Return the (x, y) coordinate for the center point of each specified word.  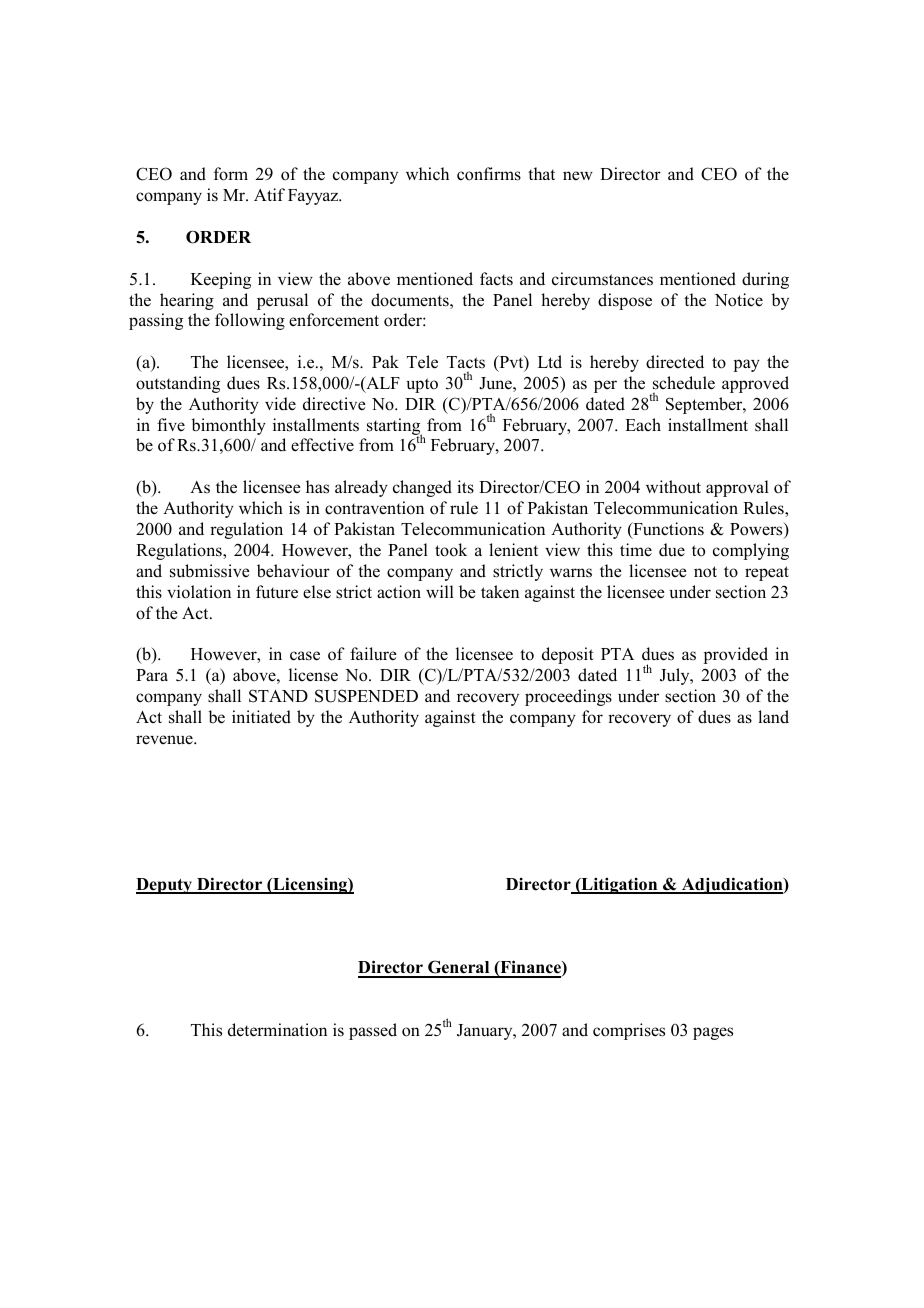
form (231, 174)
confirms (489, 174)
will (440, 591)
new (578, 176)
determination (277, 1030)
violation (199, 592)
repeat (767, 573)
